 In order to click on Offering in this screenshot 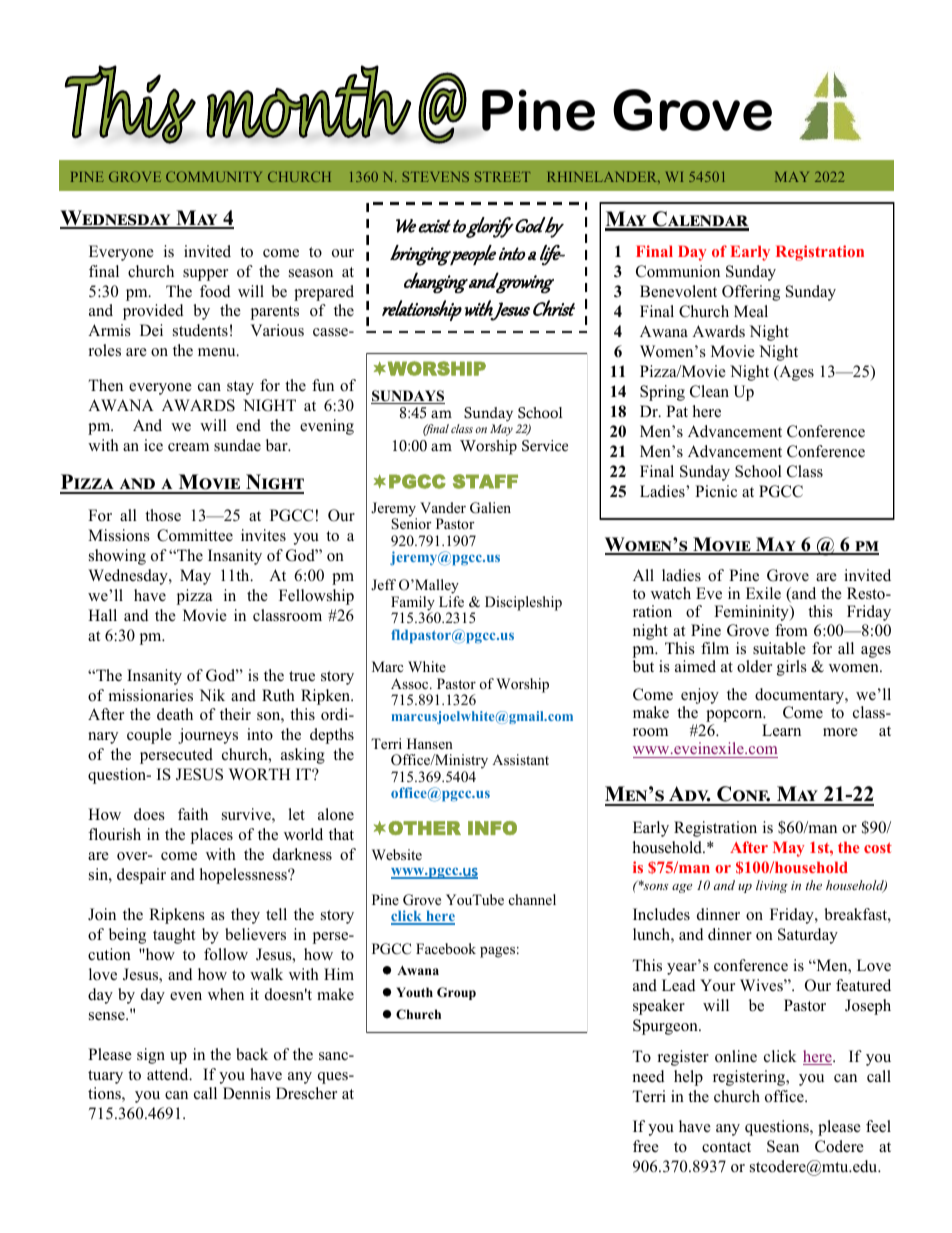, I will do `click(751, 293)`.
